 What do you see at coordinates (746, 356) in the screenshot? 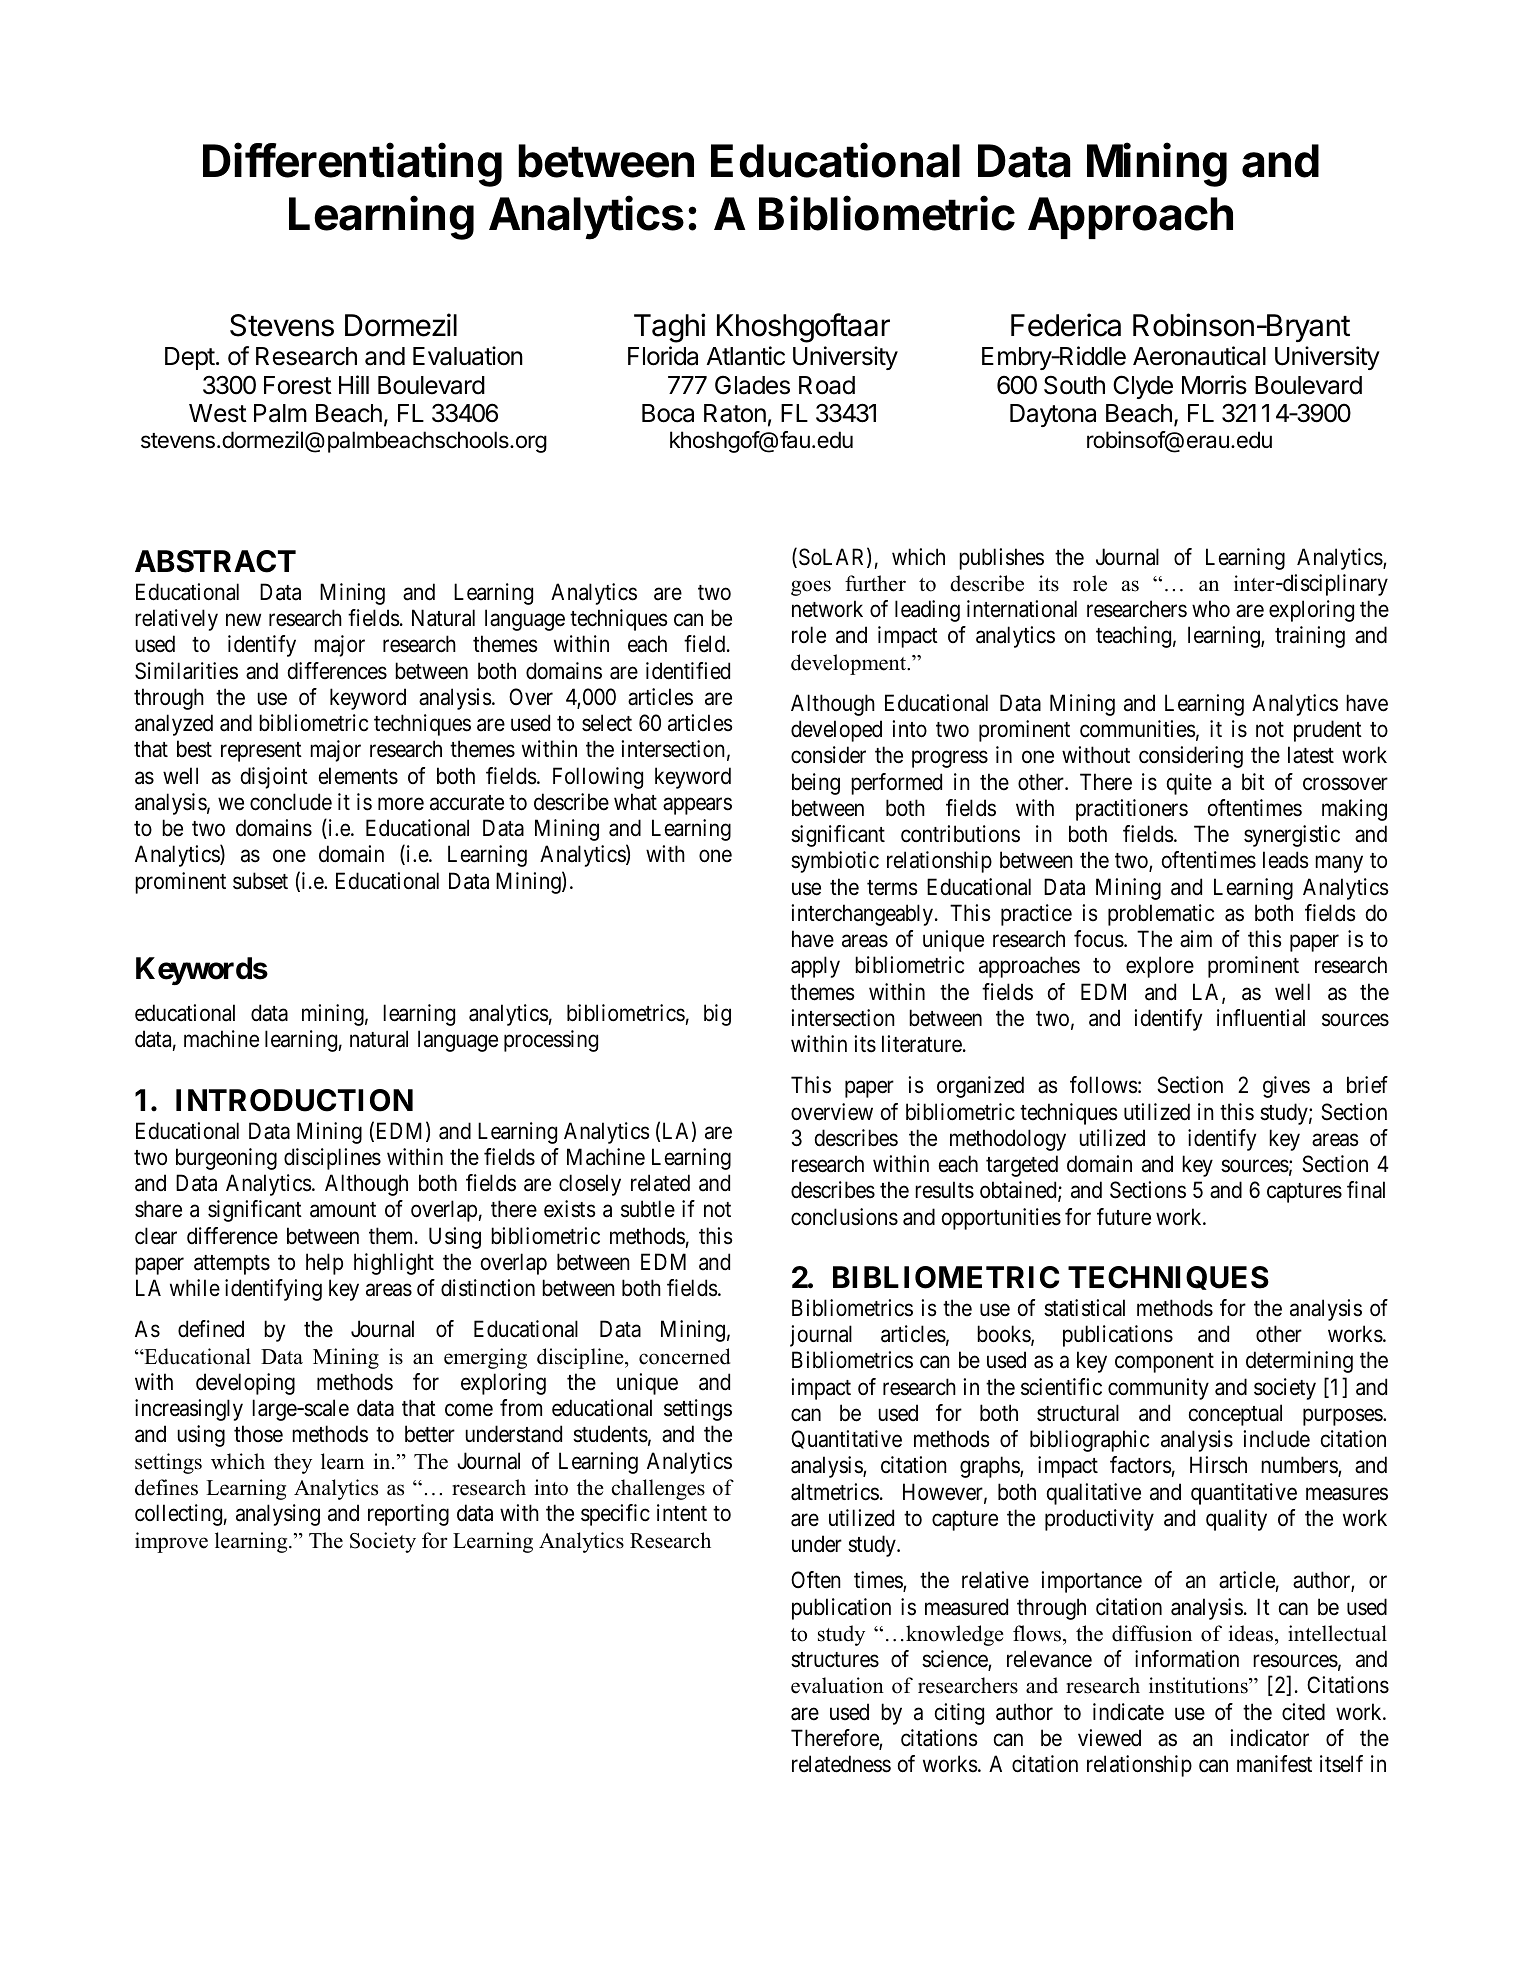
I see `Atlantic` at bounding box center [746, 356].
